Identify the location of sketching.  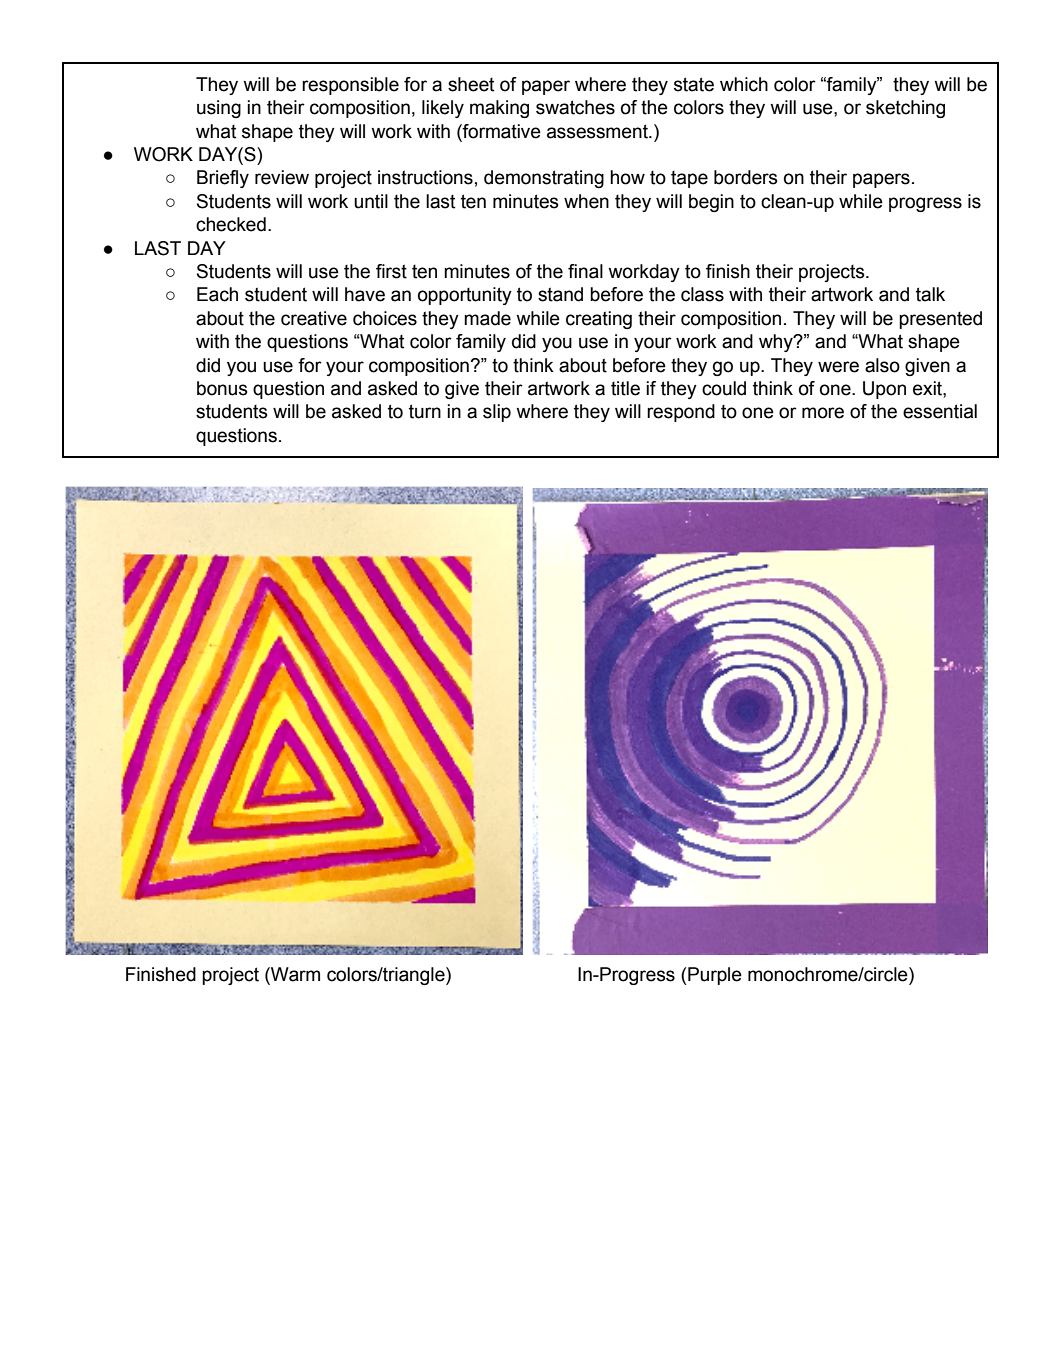
(905, 109).
